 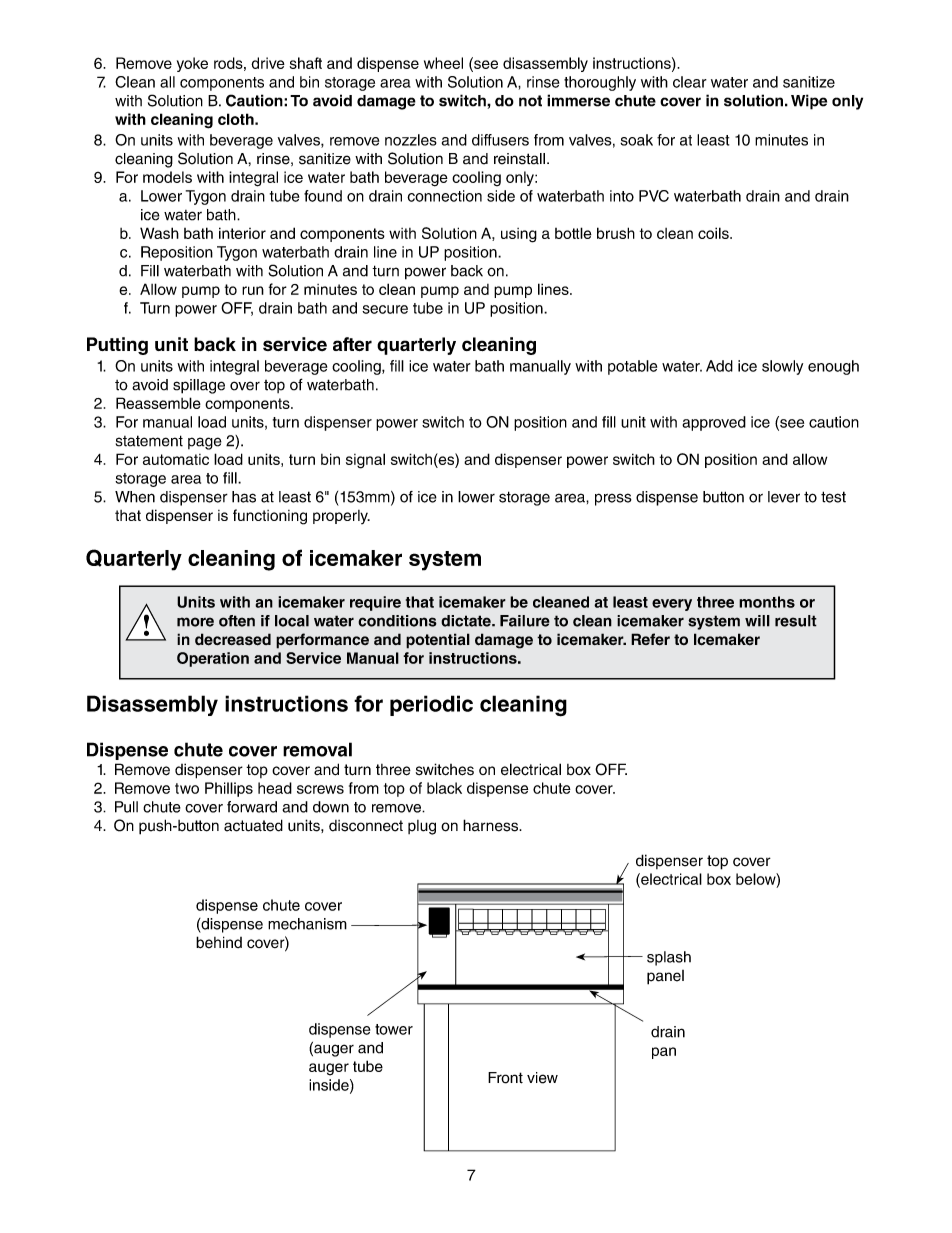 What do you see at coordinates (443, 63) in the screenshot?
I see `wheel` at bounding box center [443, 63].
